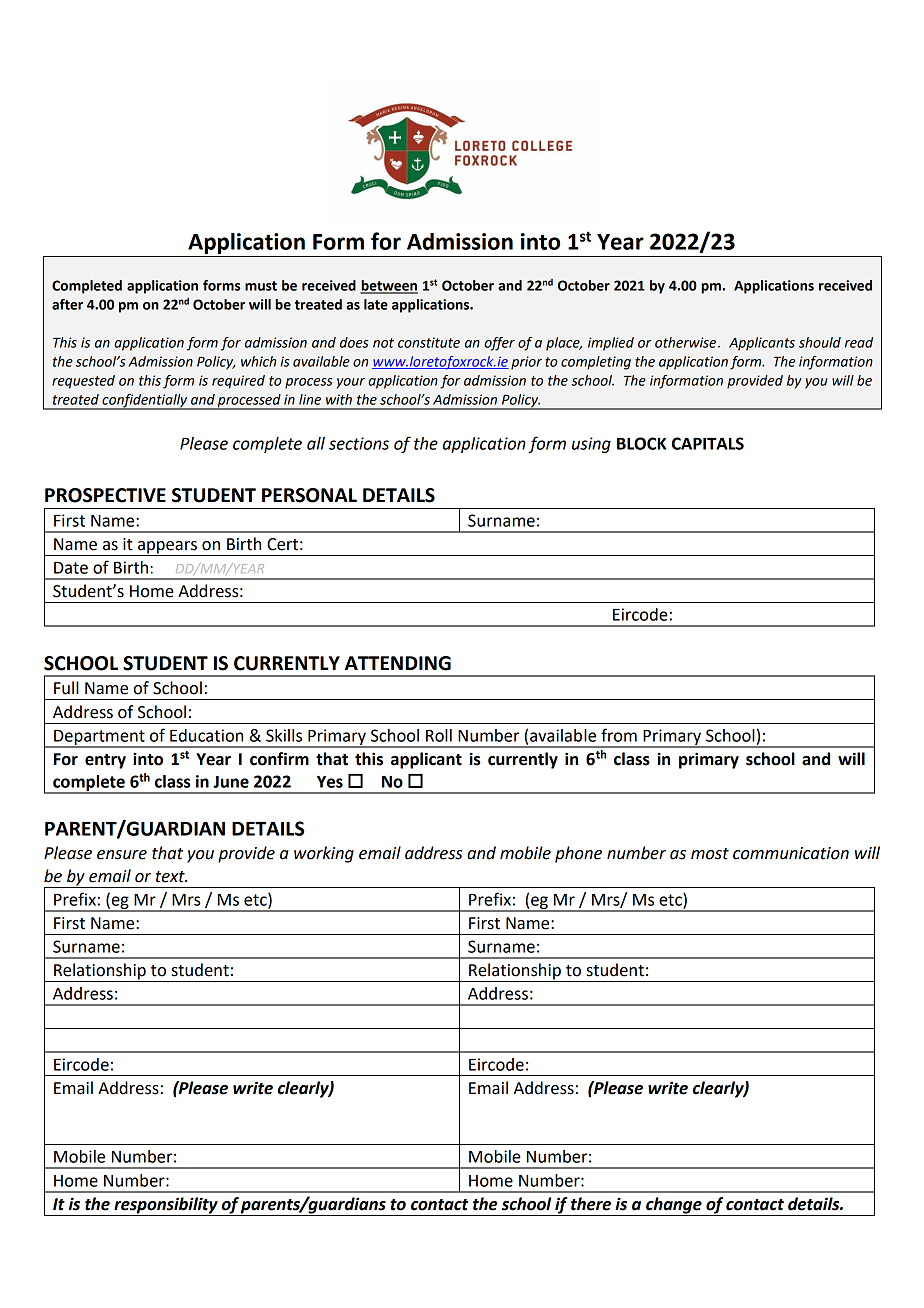  What do you see at coordinates (167, 548) in the screenshot?
I see `appears` at bounding box center [167, 548].
